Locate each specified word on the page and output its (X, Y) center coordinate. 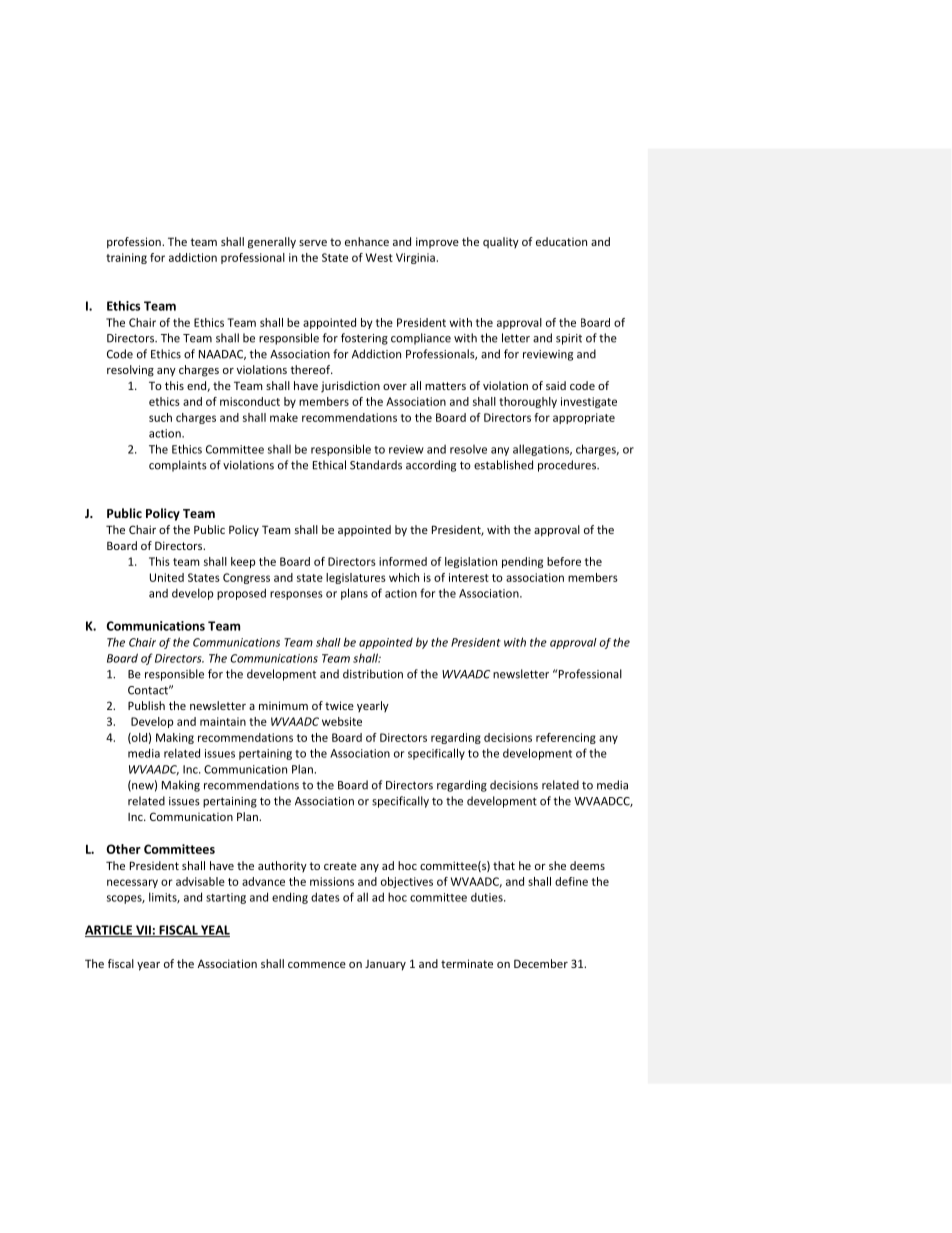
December (541, 963)
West (379, 257)
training (126, 258)
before (564, 561)
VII (143, 931)
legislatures (356, 578)
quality (501, 242)
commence (317, 965)
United (167, 577)
